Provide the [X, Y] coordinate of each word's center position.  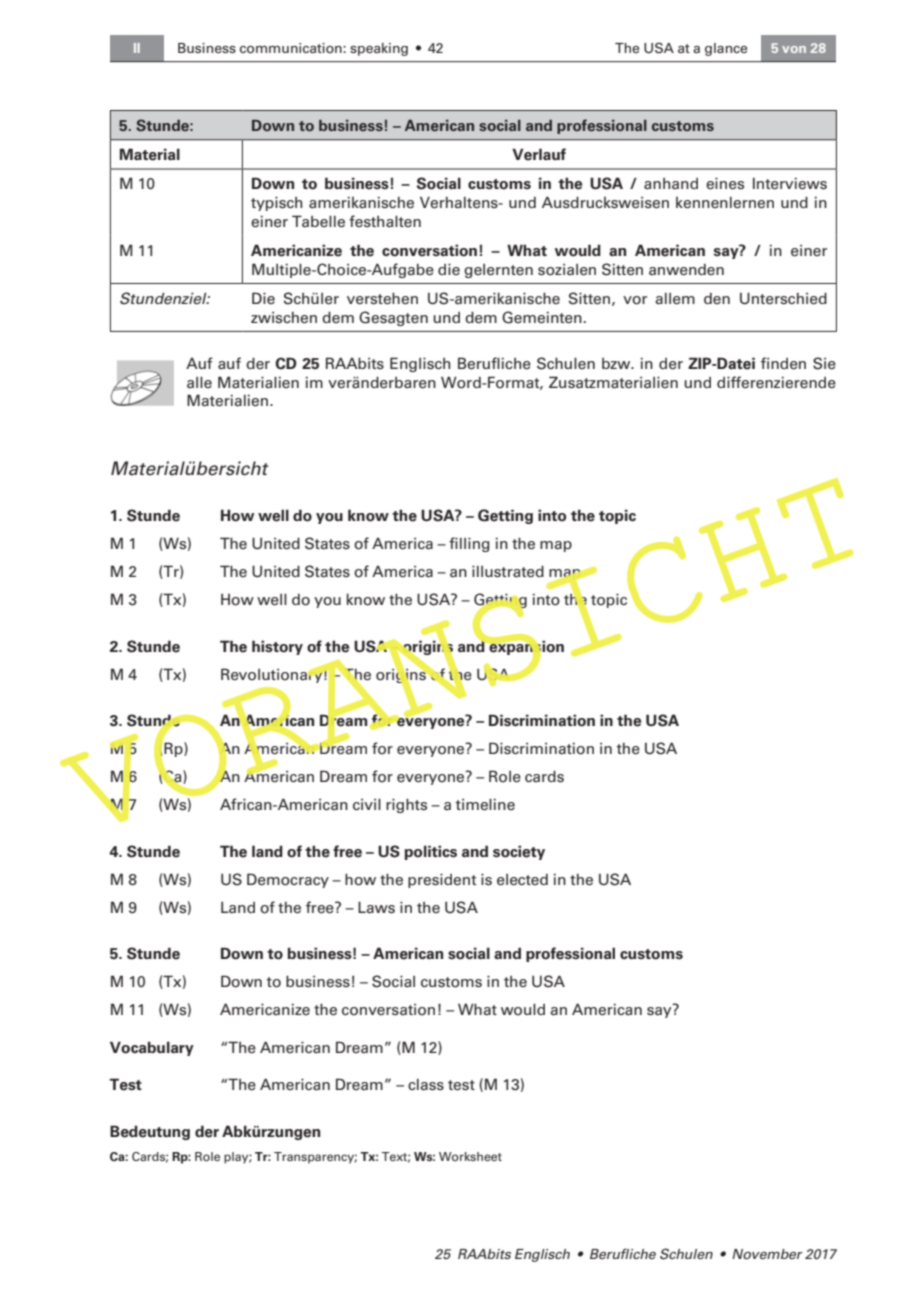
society [519, 852]
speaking [379, 49]
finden [783, 363]
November [767, 1254]
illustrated [508, 572]
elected [522, 880]
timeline [485, 805]
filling [469, 544]
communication [292, 48]
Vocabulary [152, 1048]
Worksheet [470, 1156]
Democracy [288, 880]
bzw [617, 363]
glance [726, 49]
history [277, 647]
